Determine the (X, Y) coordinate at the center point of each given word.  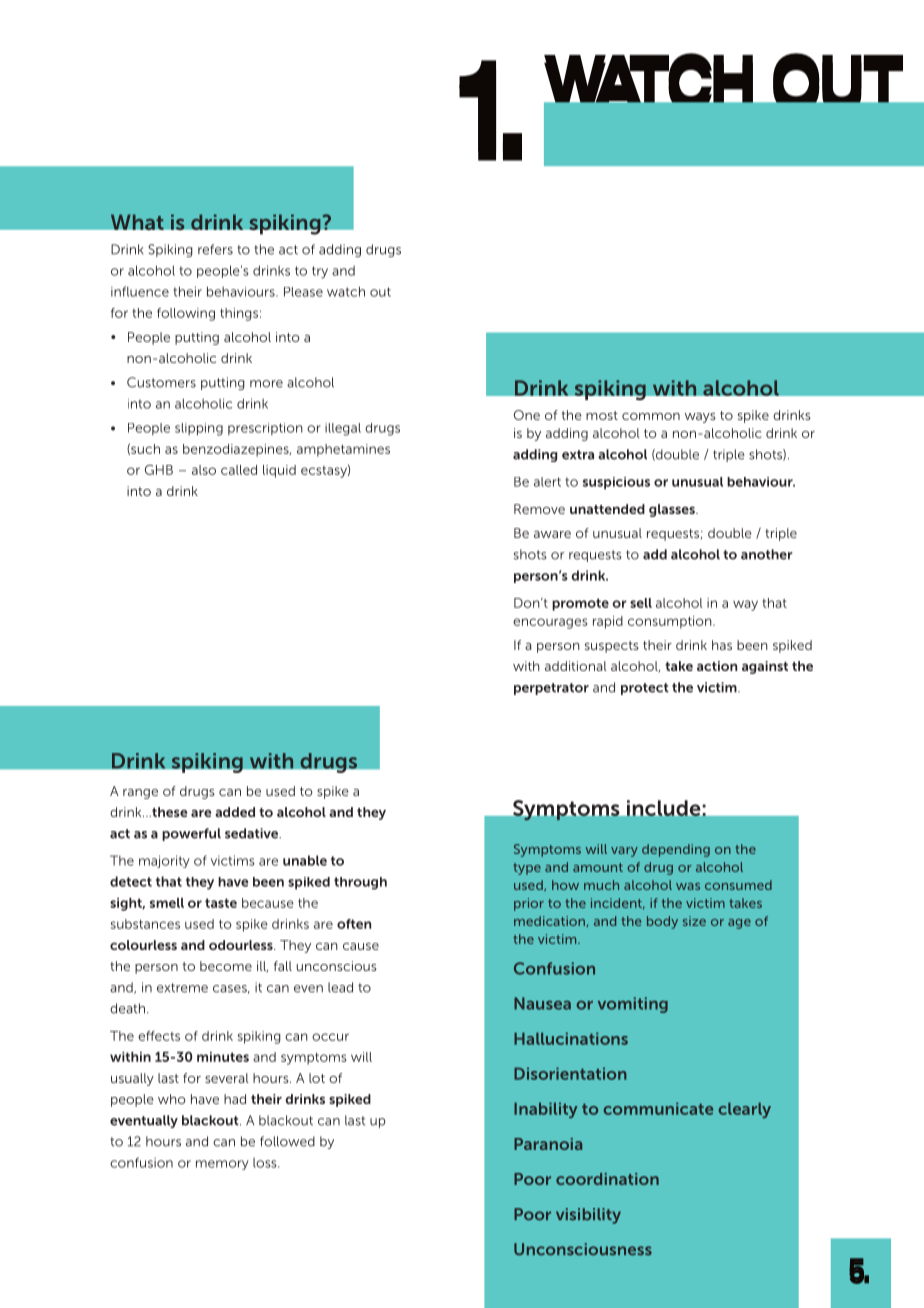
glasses (673, 510)
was (688, 886)
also (204, 470)
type (527, 869)
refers (215, 249)
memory (222, 1165)
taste (221, 903)
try (320, 272)
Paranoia (548, 1144)
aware (552, 534)
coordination (607, 1179)
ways (700, 418)
